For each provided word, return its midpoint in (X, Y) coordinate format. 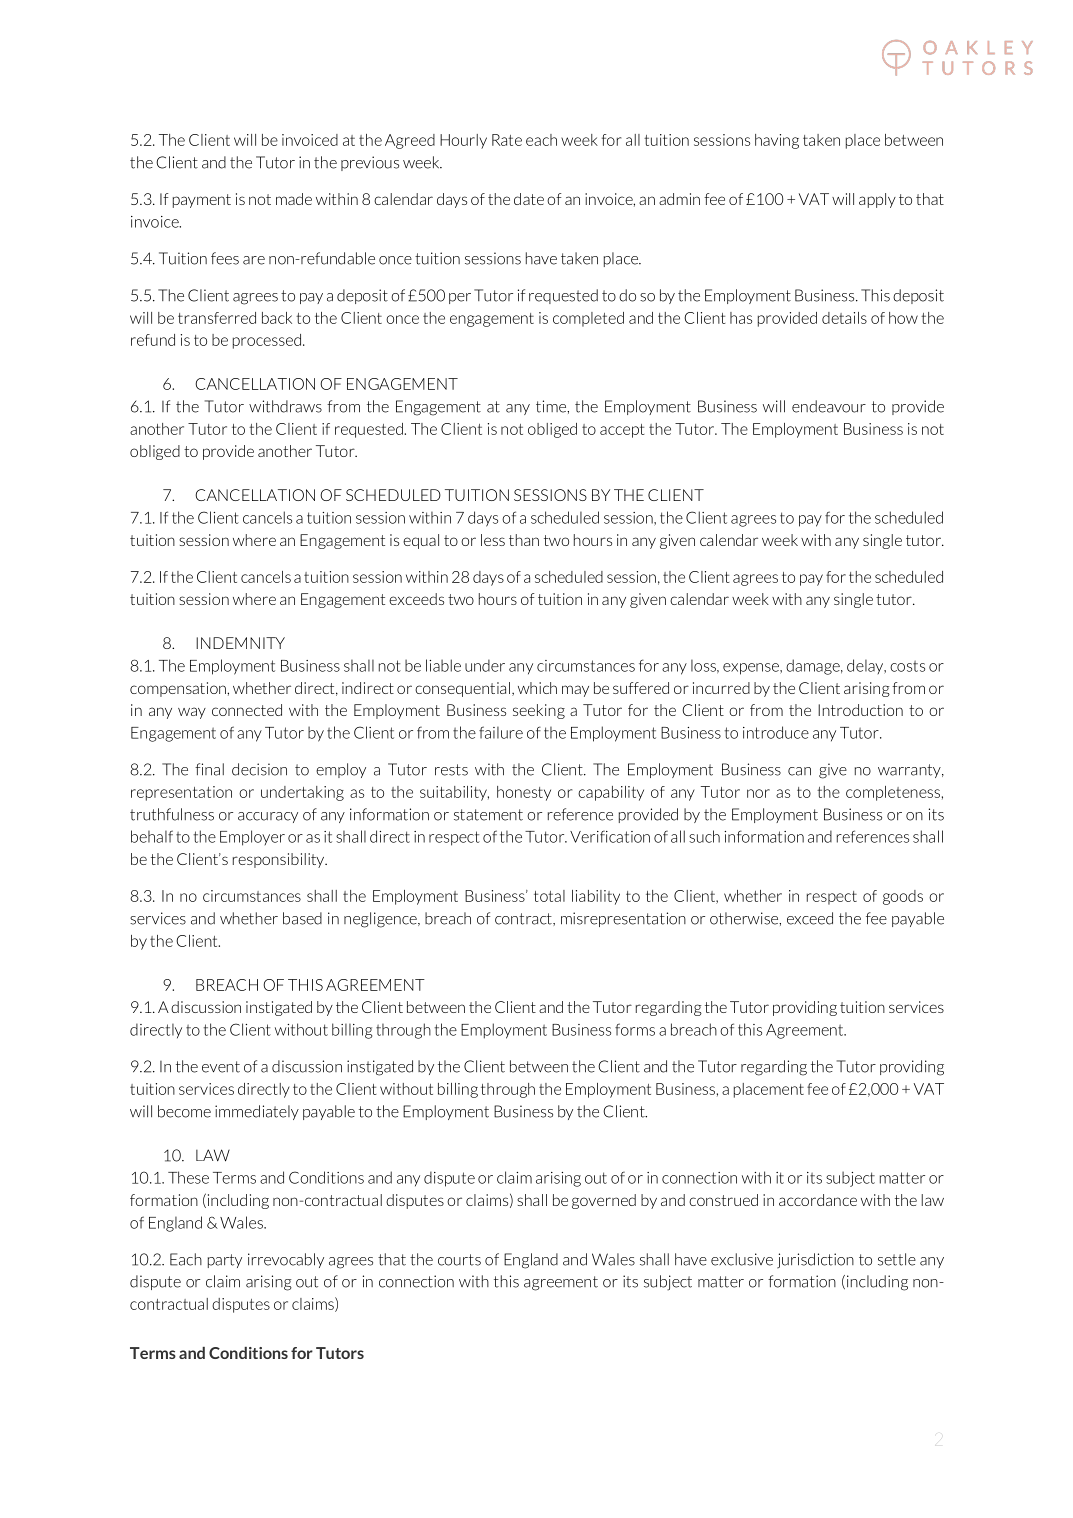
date (529, 199)
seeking (539, 711)
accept (622, 431)
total (549, 896)
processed (267, 341)
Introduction (860, 710)
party (225, 1261)
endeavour (829, 406)
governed (604, 1201)
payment (202, 201)
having (777, 141)
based (302, 918)
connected (247, 710)
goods (903, 897)
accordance (818, 1200)
